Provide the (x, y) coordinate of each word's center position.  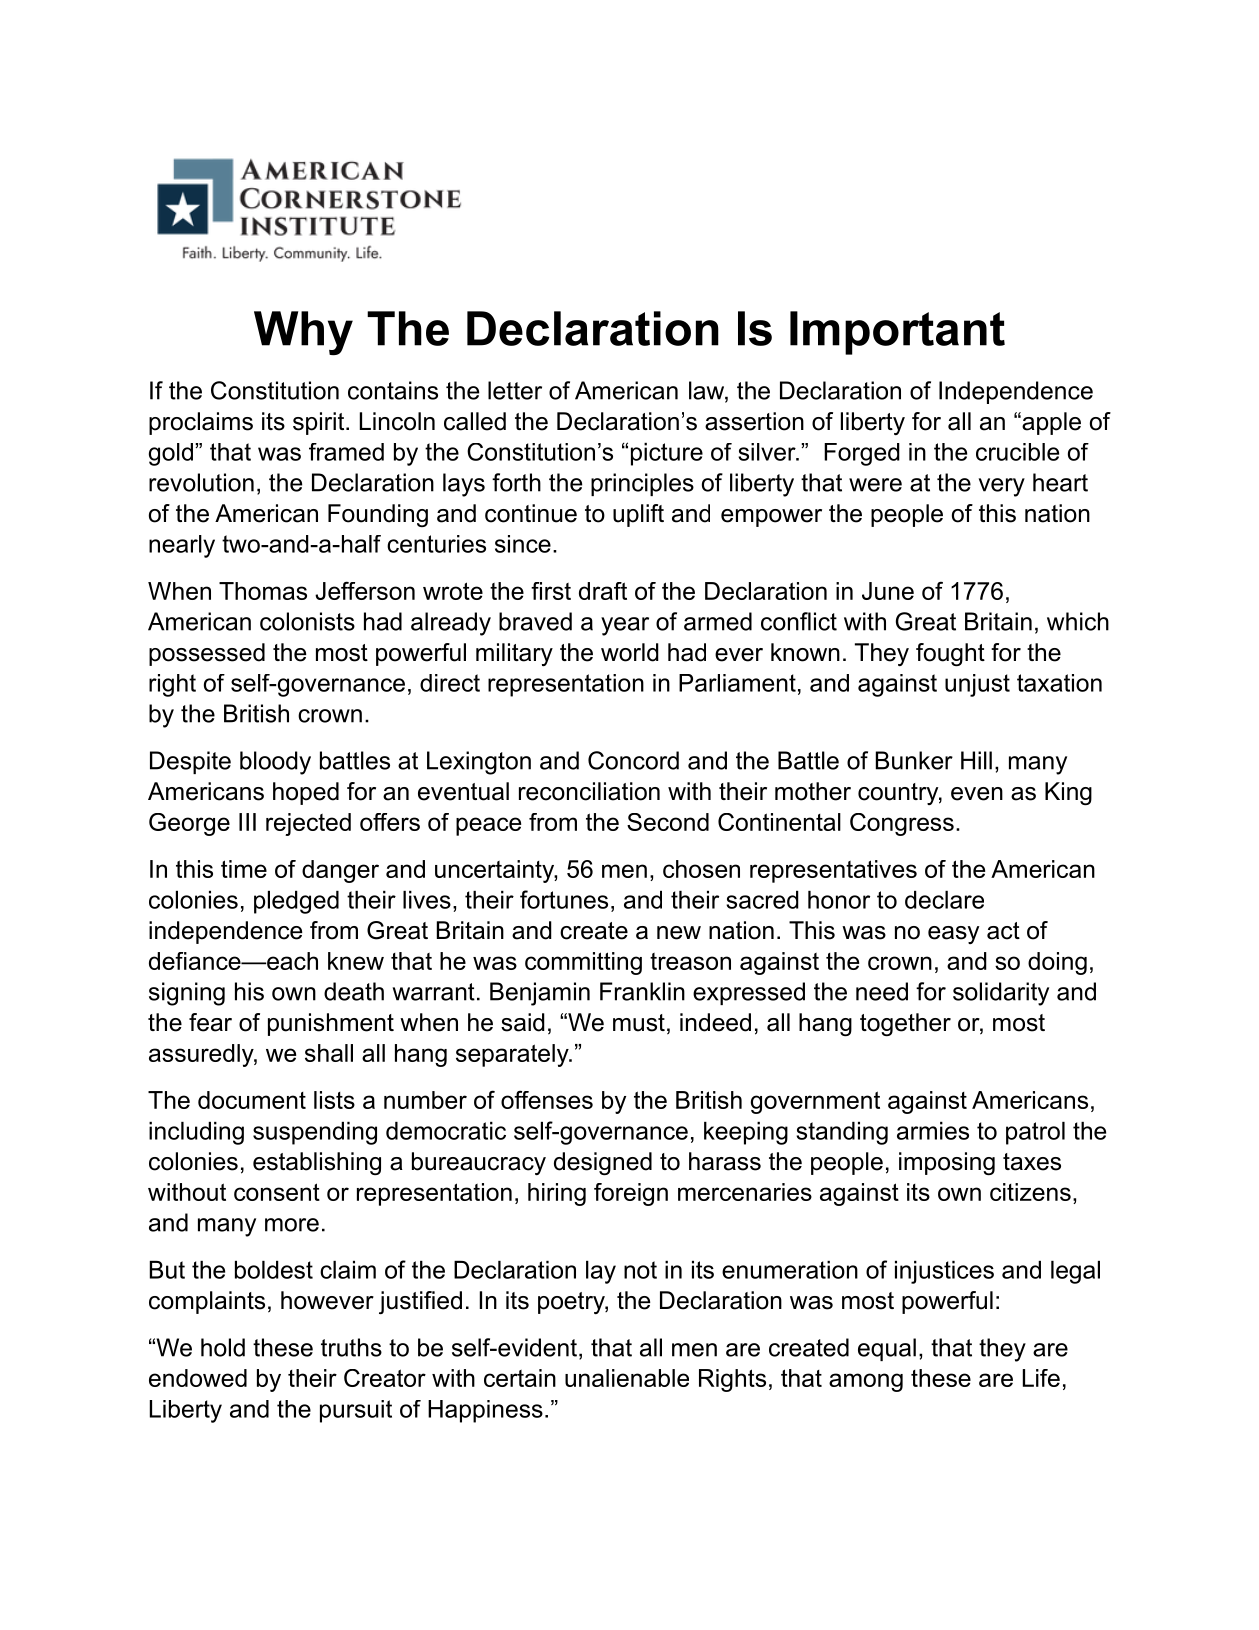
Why (303, 333)
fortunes (564, 899)
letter (515, 390)
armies (933, 1131)
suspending (315, 1133)
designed (603, 1163)
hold (223, 1347)
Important (897, 333)
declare (944, 900)
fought (950, 654)
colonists (307, 621)
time (244, 869)
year (625, 626)
